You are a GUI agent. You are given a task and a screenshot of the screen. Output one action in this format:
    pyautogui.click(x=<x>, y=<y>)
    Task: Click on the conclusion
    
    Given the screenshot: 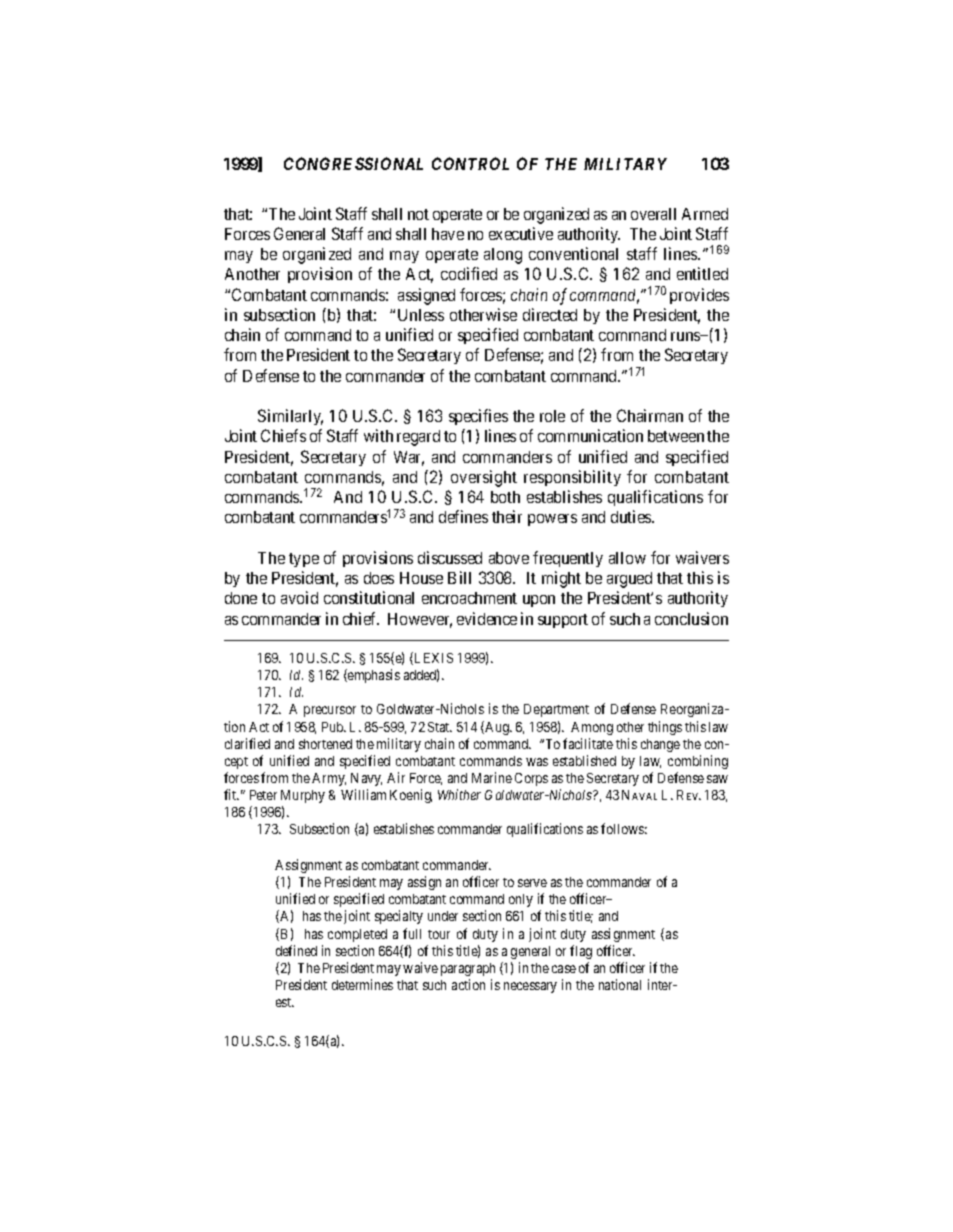 What is the action you would take?
    pyautogui.click(x=691, y=618)
